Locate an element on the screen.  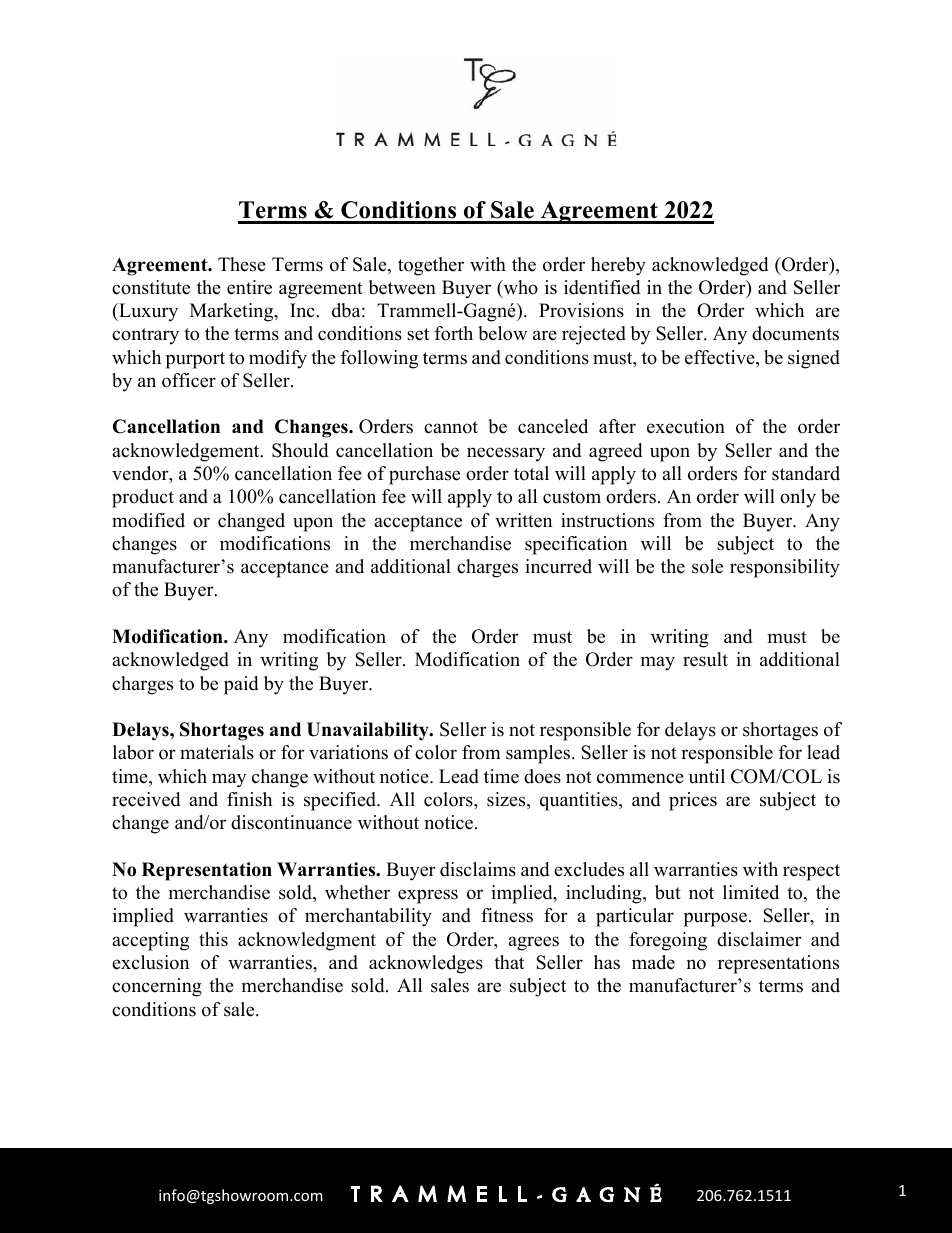
this is located at coordinates (213, 939).
